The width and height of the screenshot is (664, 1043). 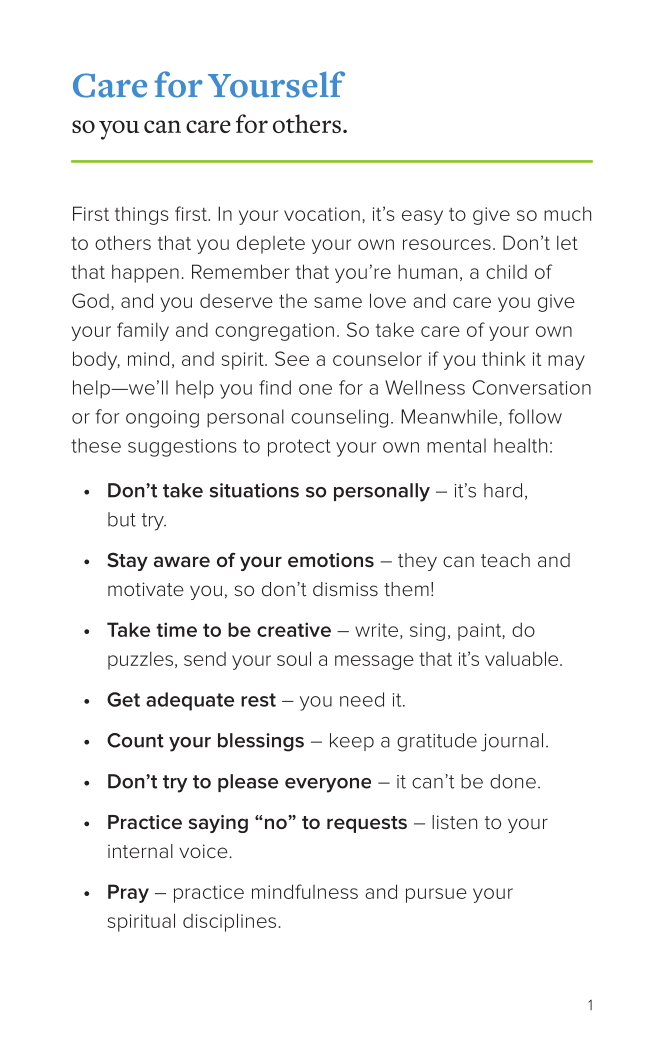 What do you see at coordinates (322, 214) in the screenshot?
I see `vocation` at bounding box center [322, 214].
